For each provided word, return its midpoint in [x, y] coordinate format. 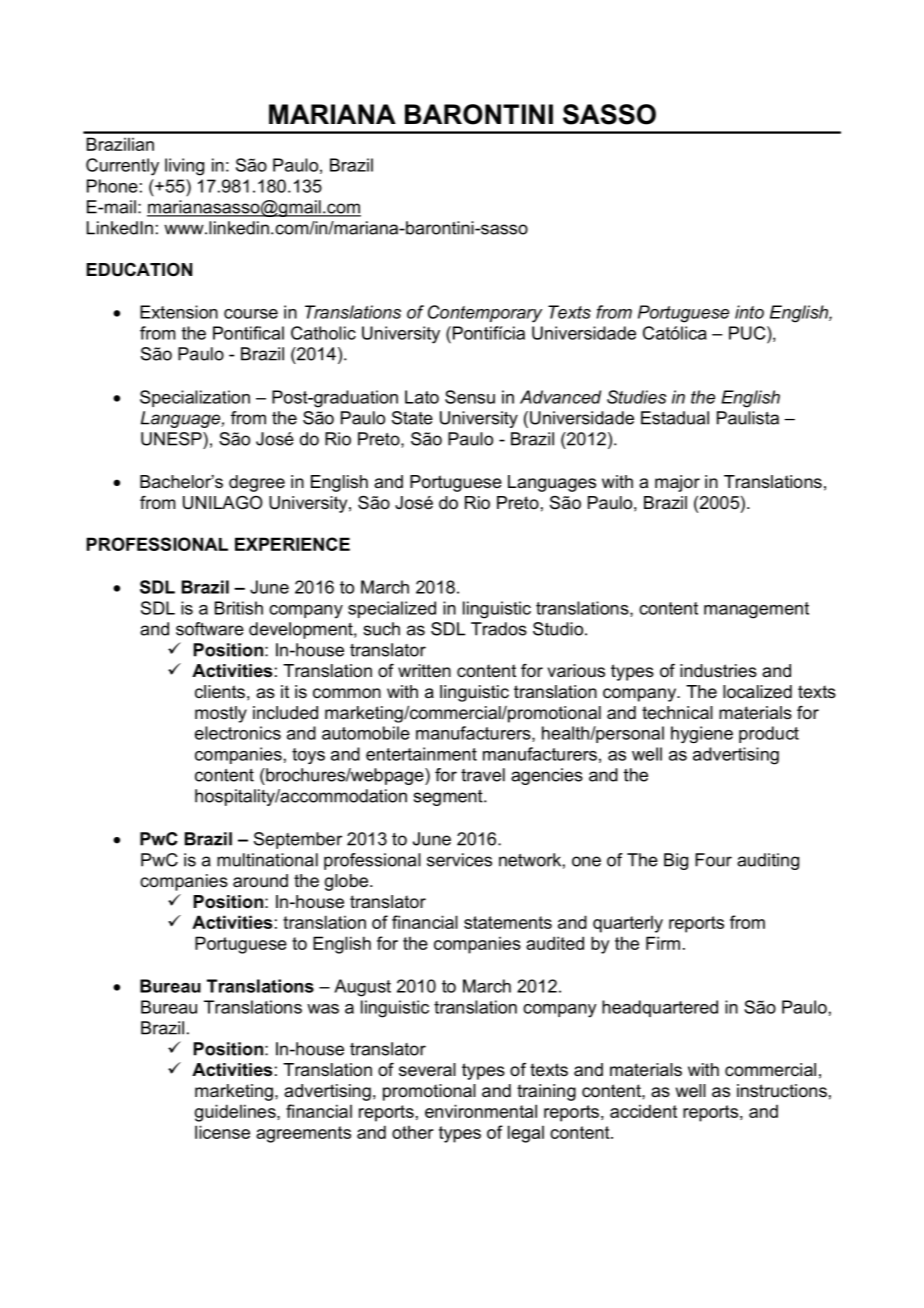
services [459, 860]
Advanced [560, 397]
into [749, 312]
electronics [238, 733]
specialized [392, 609]
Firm [663, 943]
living [184, 167]
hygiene [702, 734]
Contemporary [485, 314]
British [239, 608]
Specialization [195, 398]
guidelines [236, 1113]
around [260, 881]
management [756, 610]
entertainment [421, 754]
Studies [637, 397]
